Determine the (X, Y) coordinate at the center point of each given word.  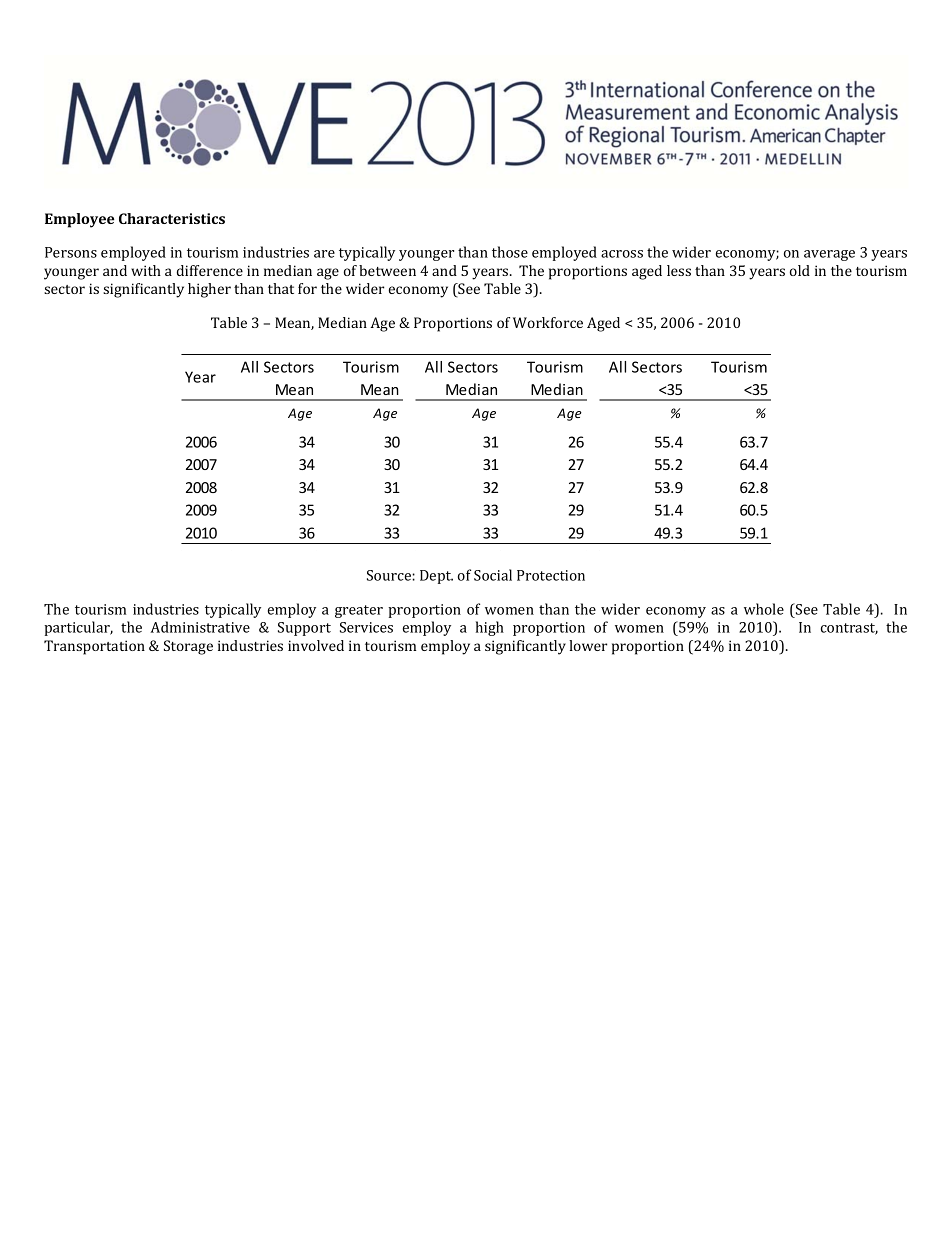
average (829, 255)
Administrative (200, 627)
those (510, 252)
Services (366, 627)
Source (390, 575)
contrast (849, 629)
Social (493, 575)
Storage (188, 647)
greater (359, 611)
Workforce (548, 322)
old (800, 270)
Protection (551, 575)
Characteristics (172, 218)
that (281, 288)
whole (764, 609)
